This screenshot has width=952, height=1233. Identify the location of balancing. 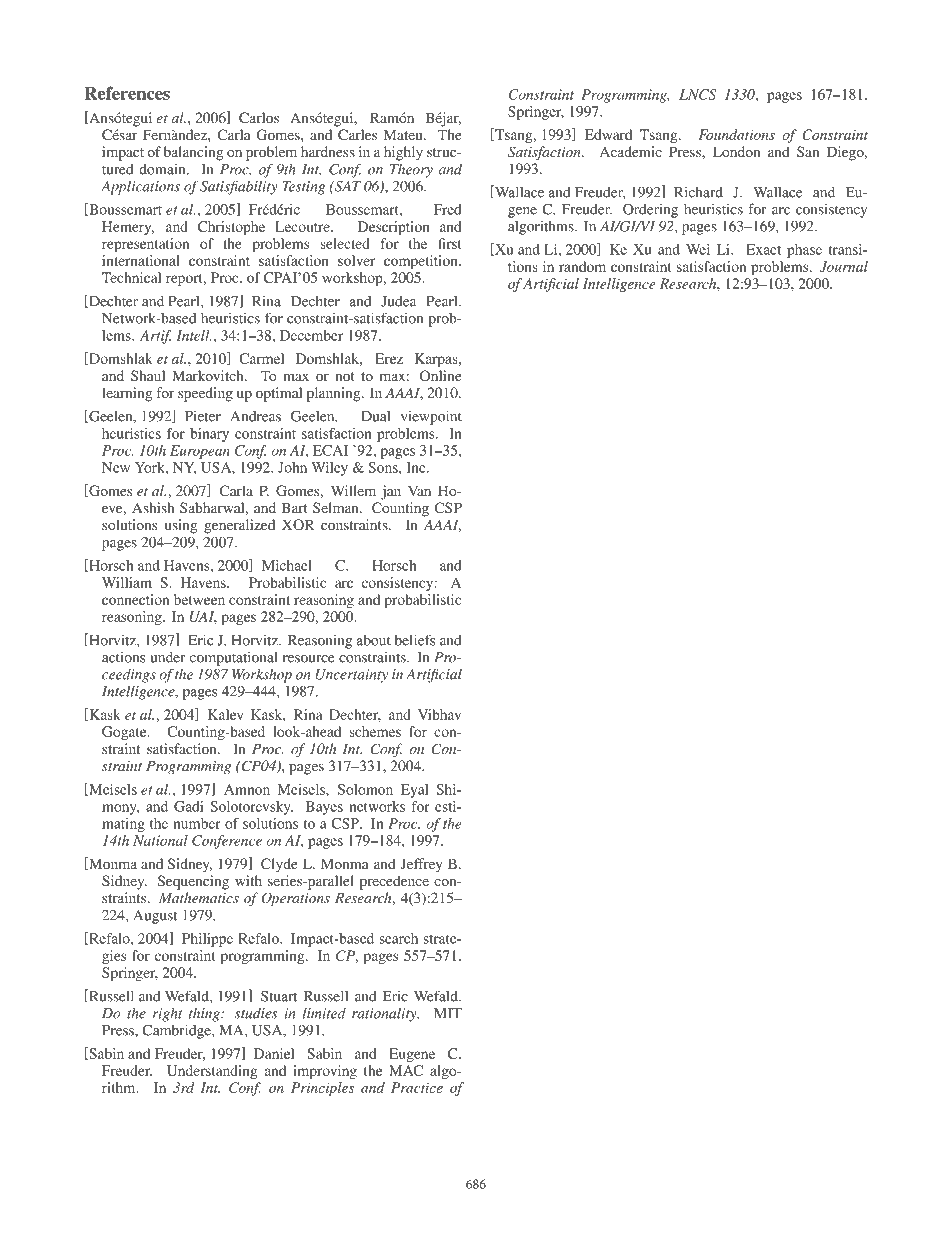
(193, 153).
